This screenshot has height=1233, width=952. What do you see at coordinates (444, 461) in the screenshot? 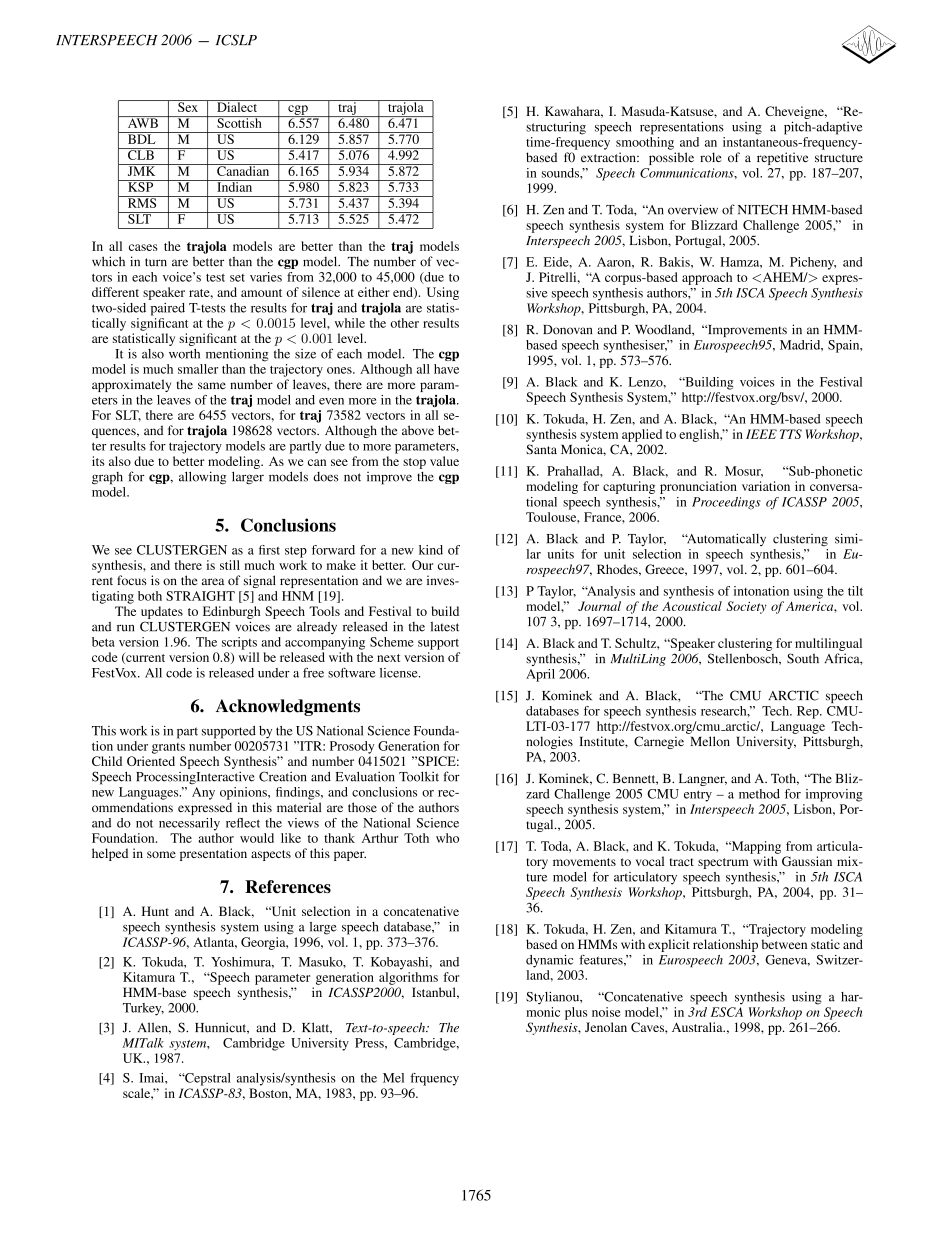
I see `value` at bounding box center [444, 461].
